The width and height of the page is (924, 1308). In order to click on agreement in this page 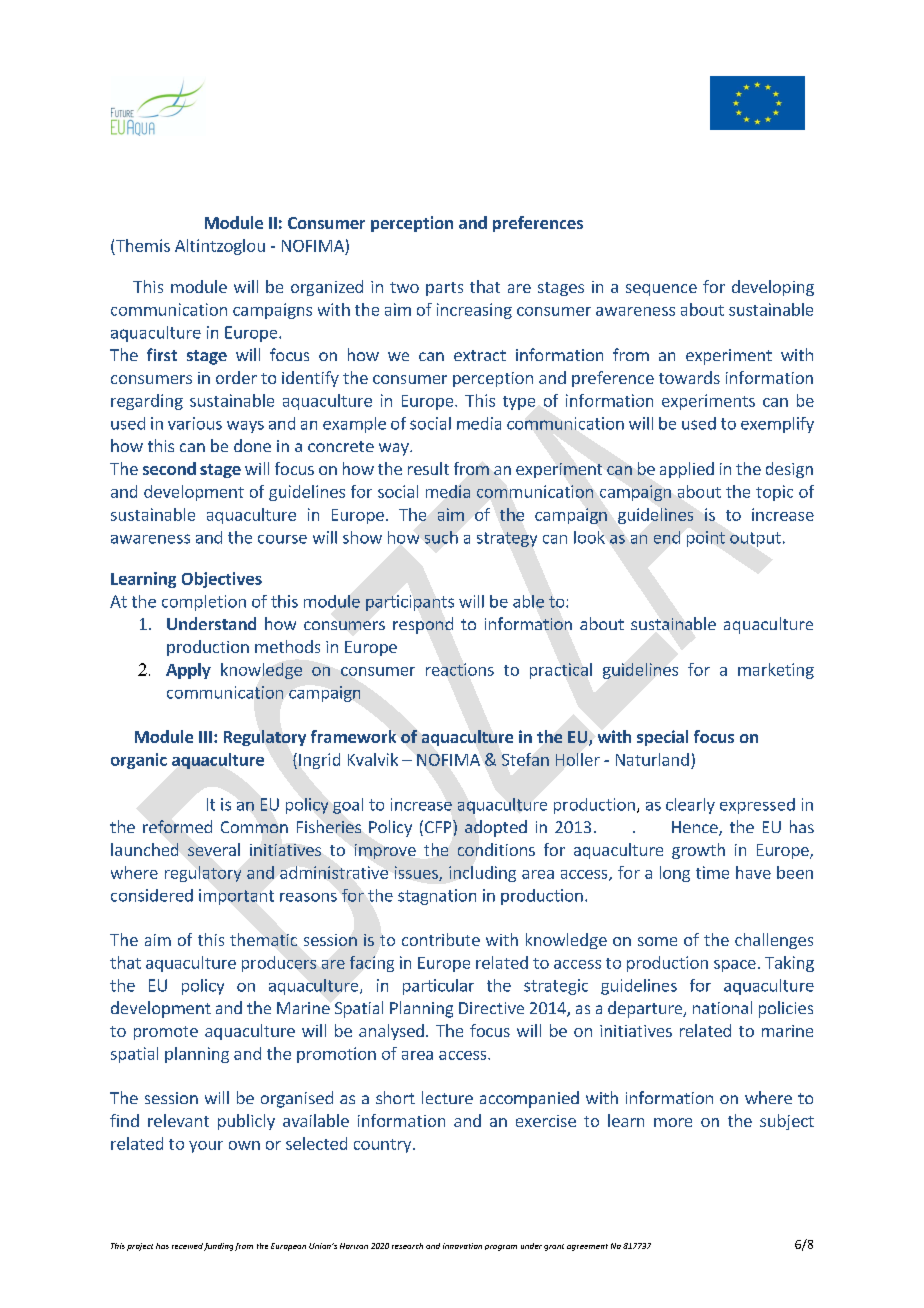, I will do `click(587, 1247)`.
